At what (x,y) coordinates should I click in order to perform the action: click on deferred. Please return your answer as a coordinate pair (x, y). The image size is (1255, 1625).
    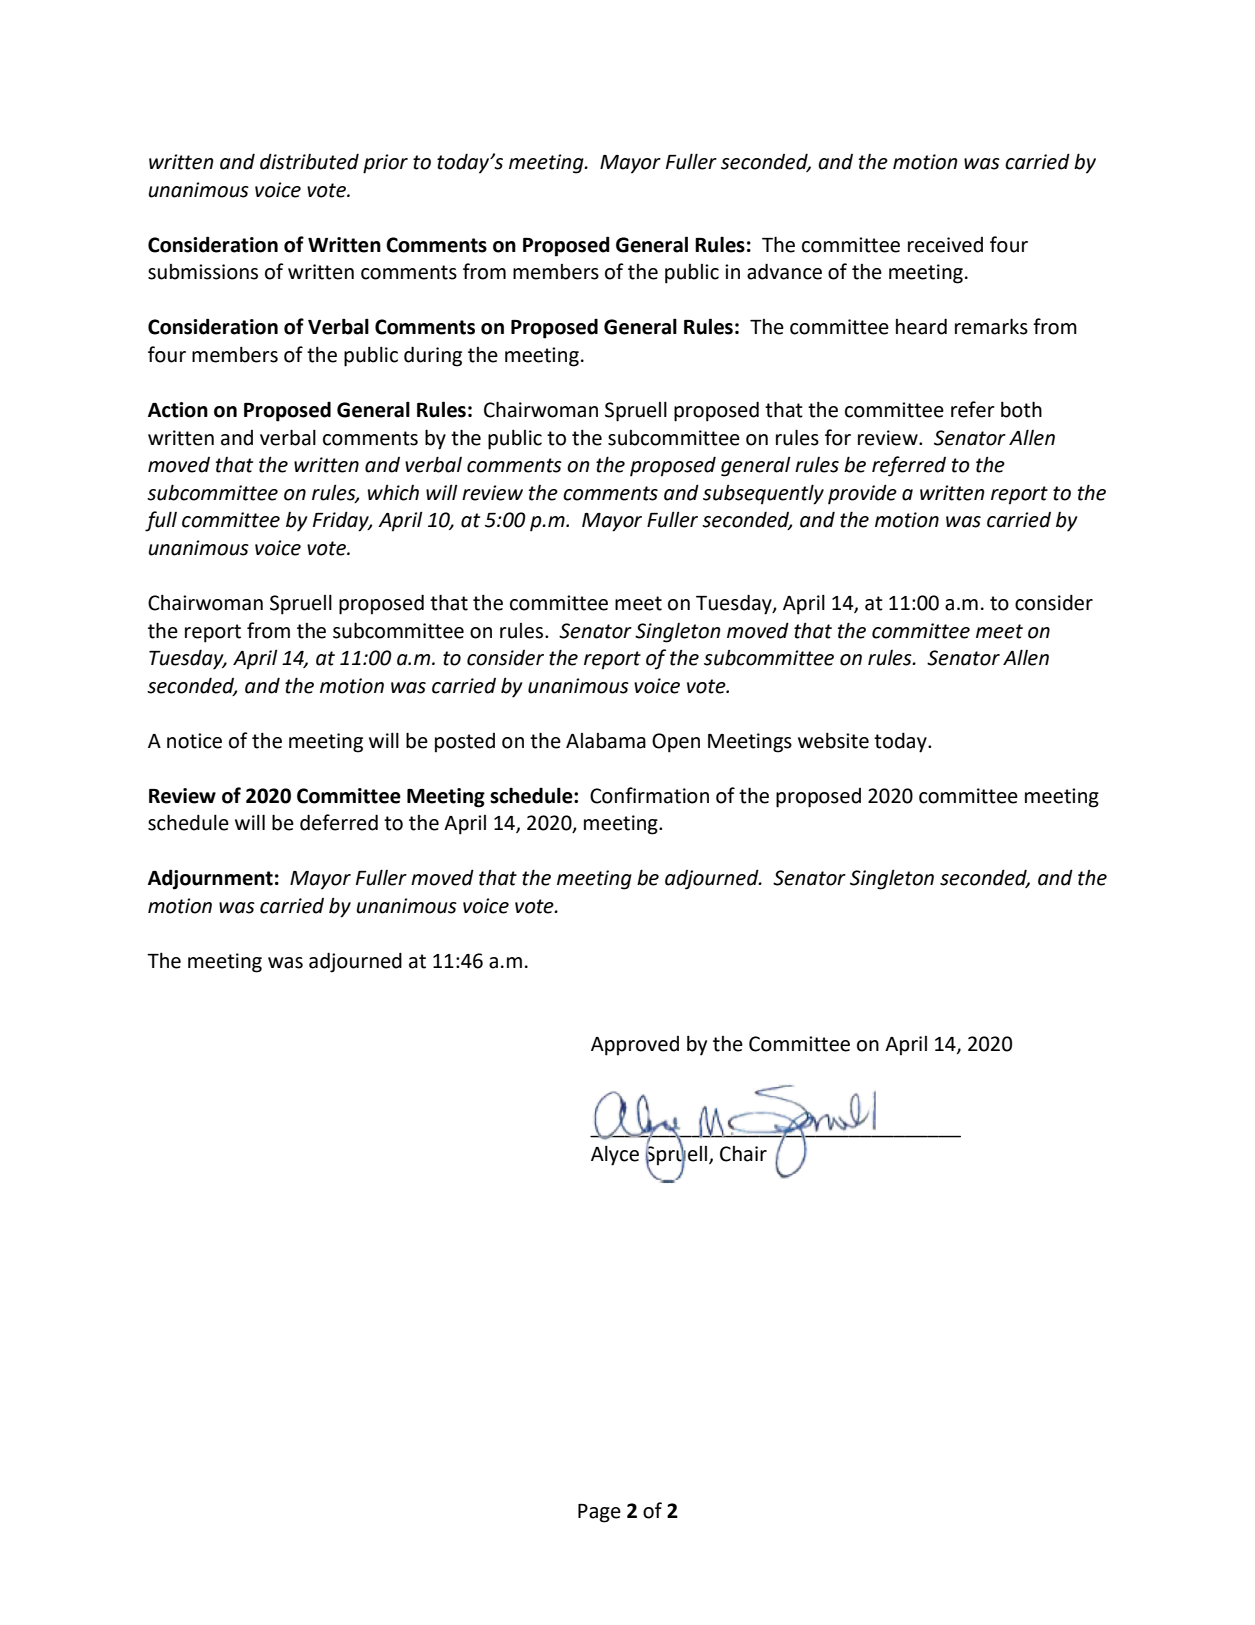
    Looking at the image, I should click on (339, 822).
